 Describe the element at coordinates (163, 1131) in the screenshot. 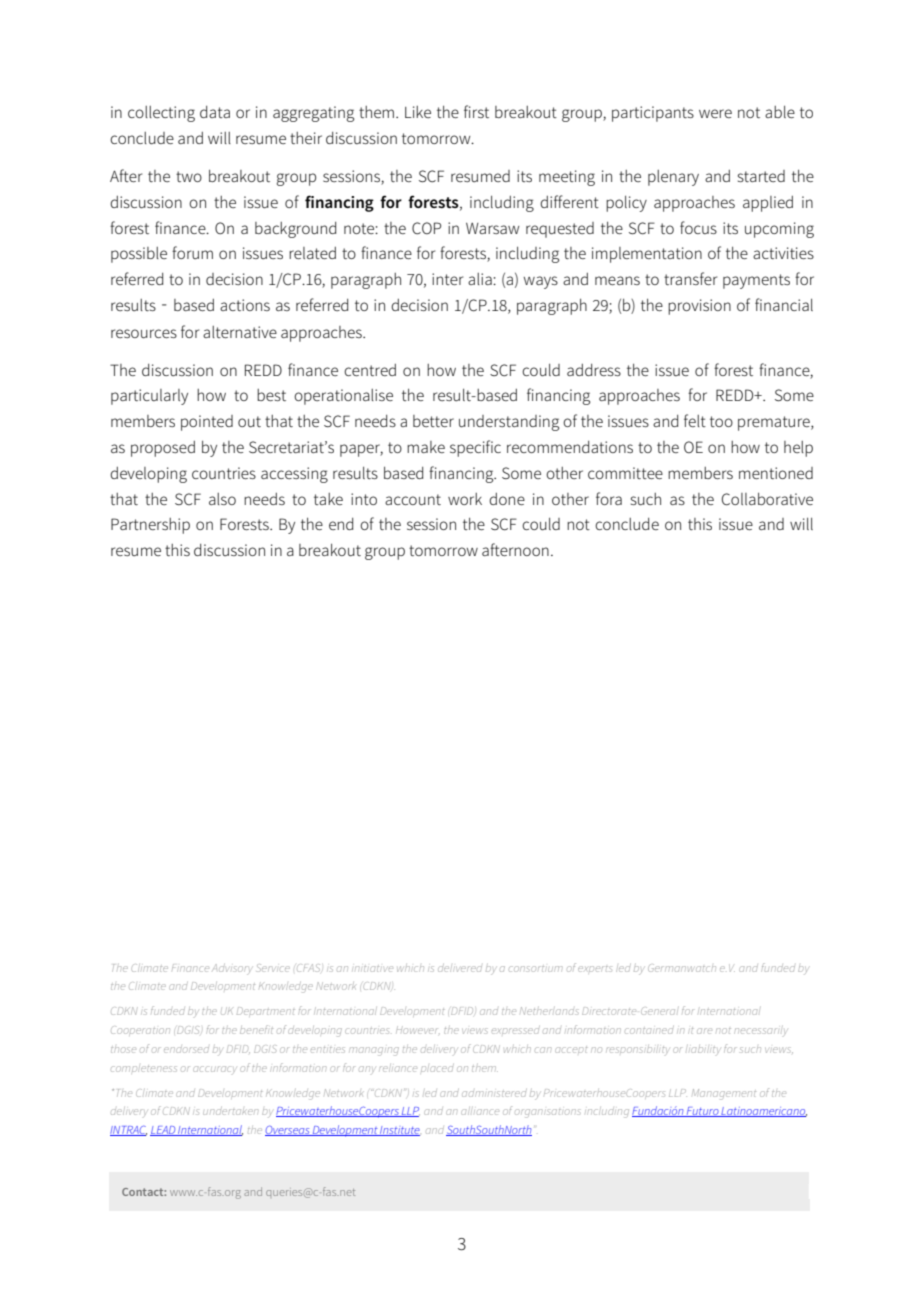

I see `LEAD` at that location.
